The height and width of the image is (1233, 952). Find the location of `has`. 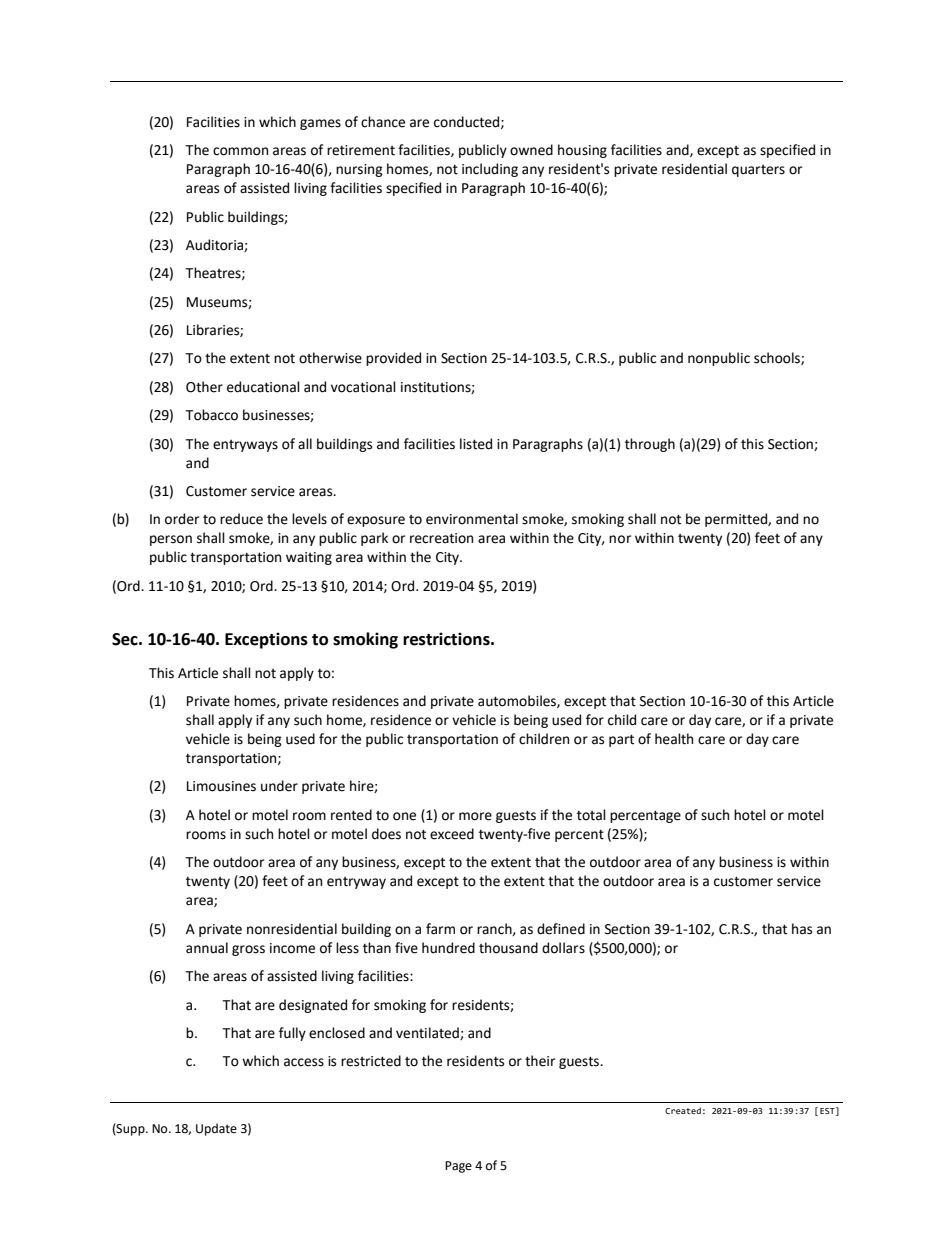

has is located at coordinates (802, 929).
